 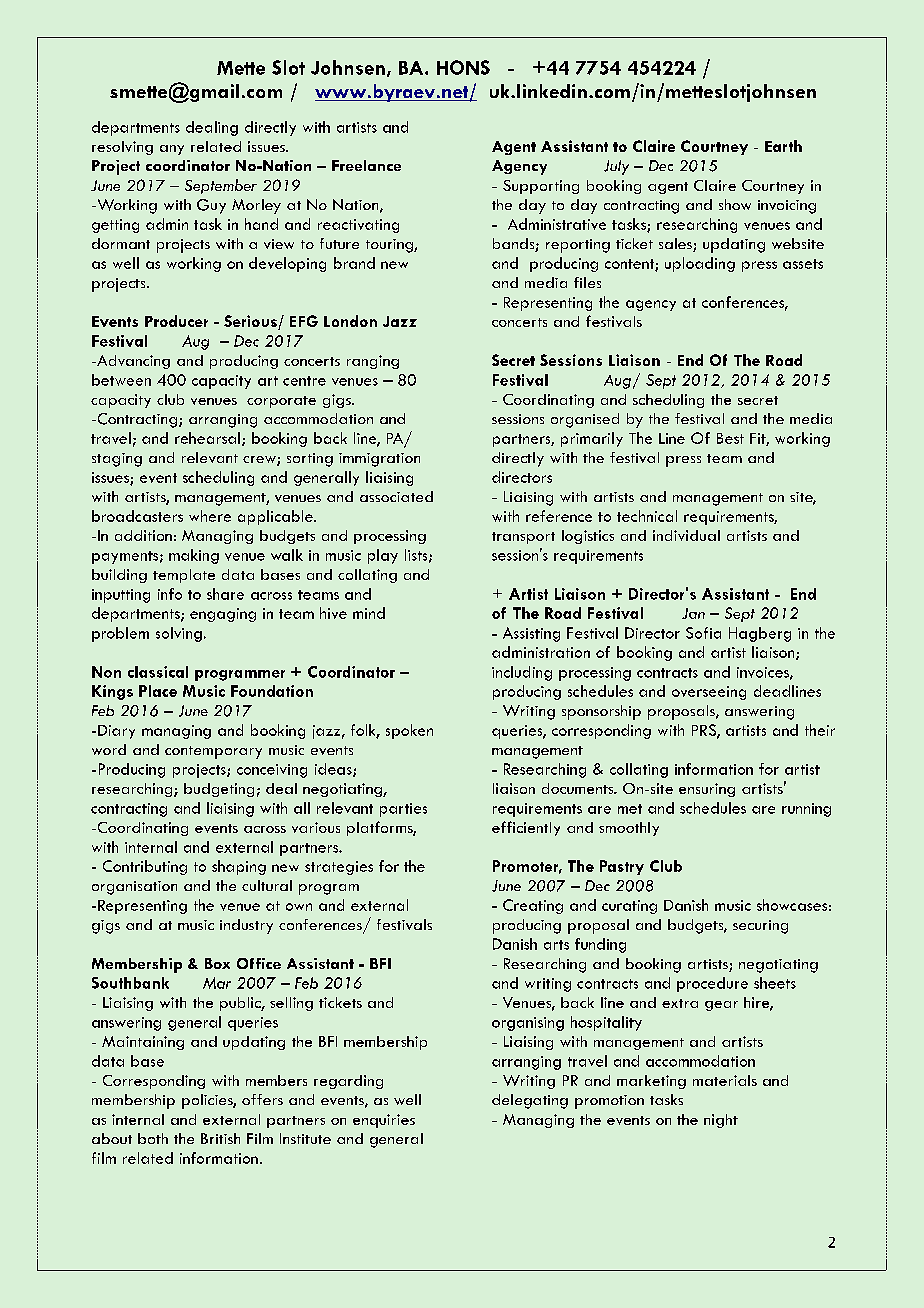 What do you see at coordinates (220, 1138) in the screenshot?
I see `British` at bounding box center [220, 1138].
